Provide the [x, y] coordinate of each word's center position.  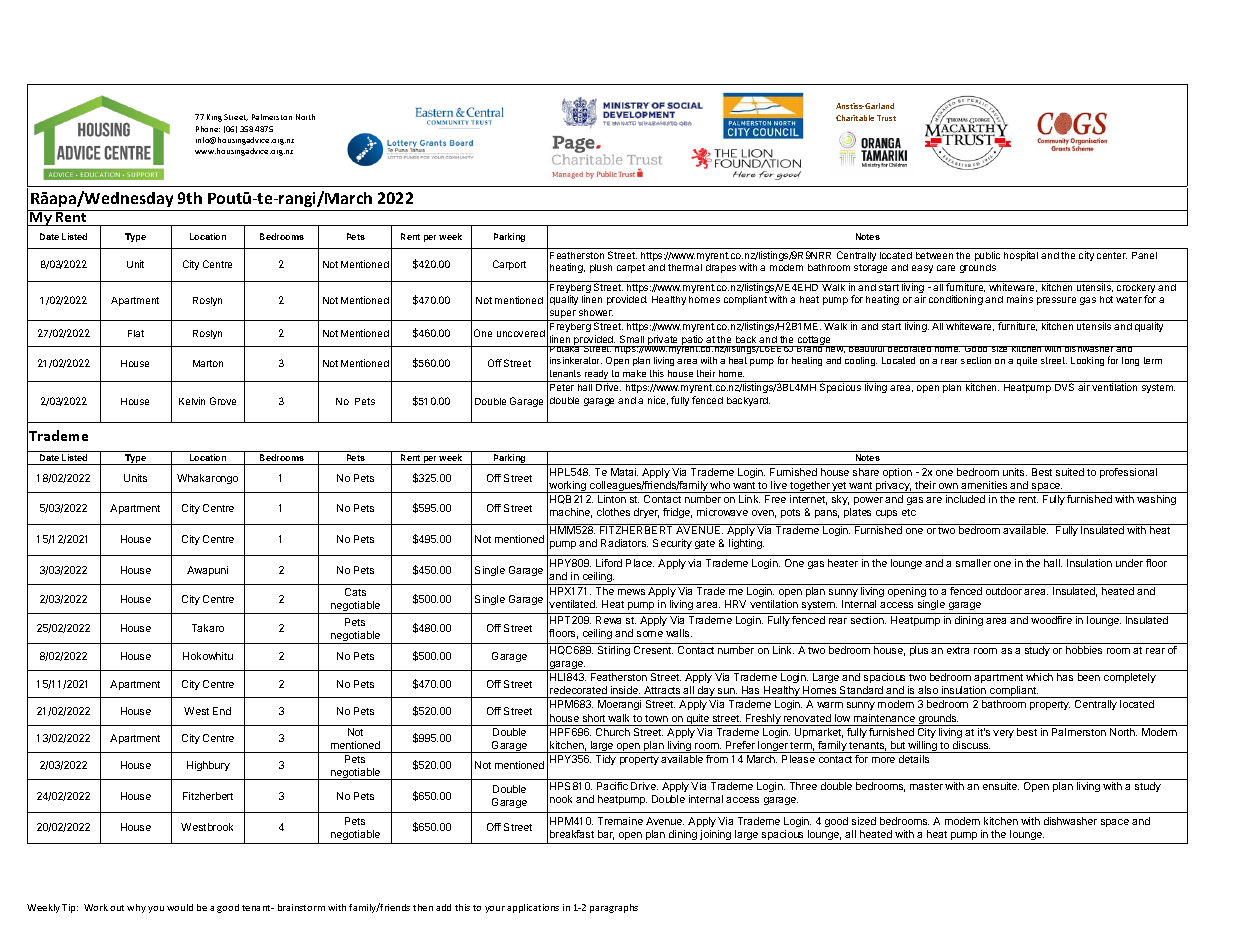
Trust [886, 118]
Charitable [855, 118]
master [926, 786]
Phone [208, 129]
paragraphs [614, 908]
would [180, 907]
